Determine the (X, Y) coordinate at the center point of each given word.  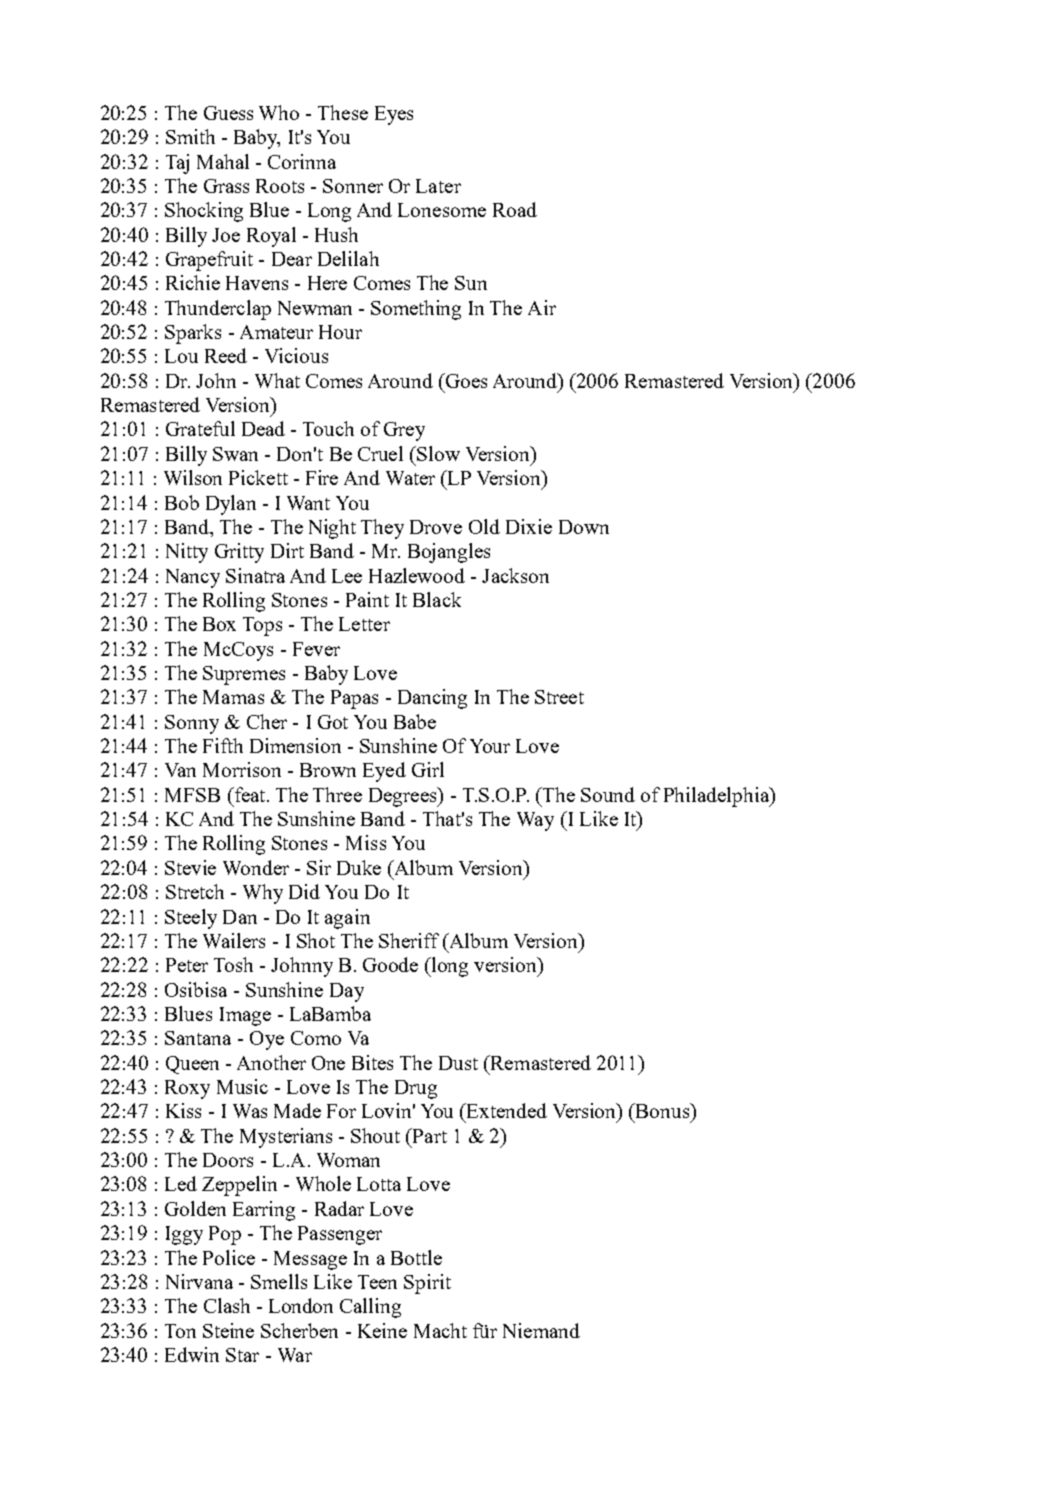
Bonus (663, 1110)
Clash (227, 1305)
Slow (438, 453)
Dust (458, 1063)
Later (438, 186)
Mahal (223, 161)
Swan (235, 454)
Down (584, 527)
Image (245, 1016)
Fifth (223, 745)
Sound (608, 794)
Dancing (432, 699)
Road (515, 209)
